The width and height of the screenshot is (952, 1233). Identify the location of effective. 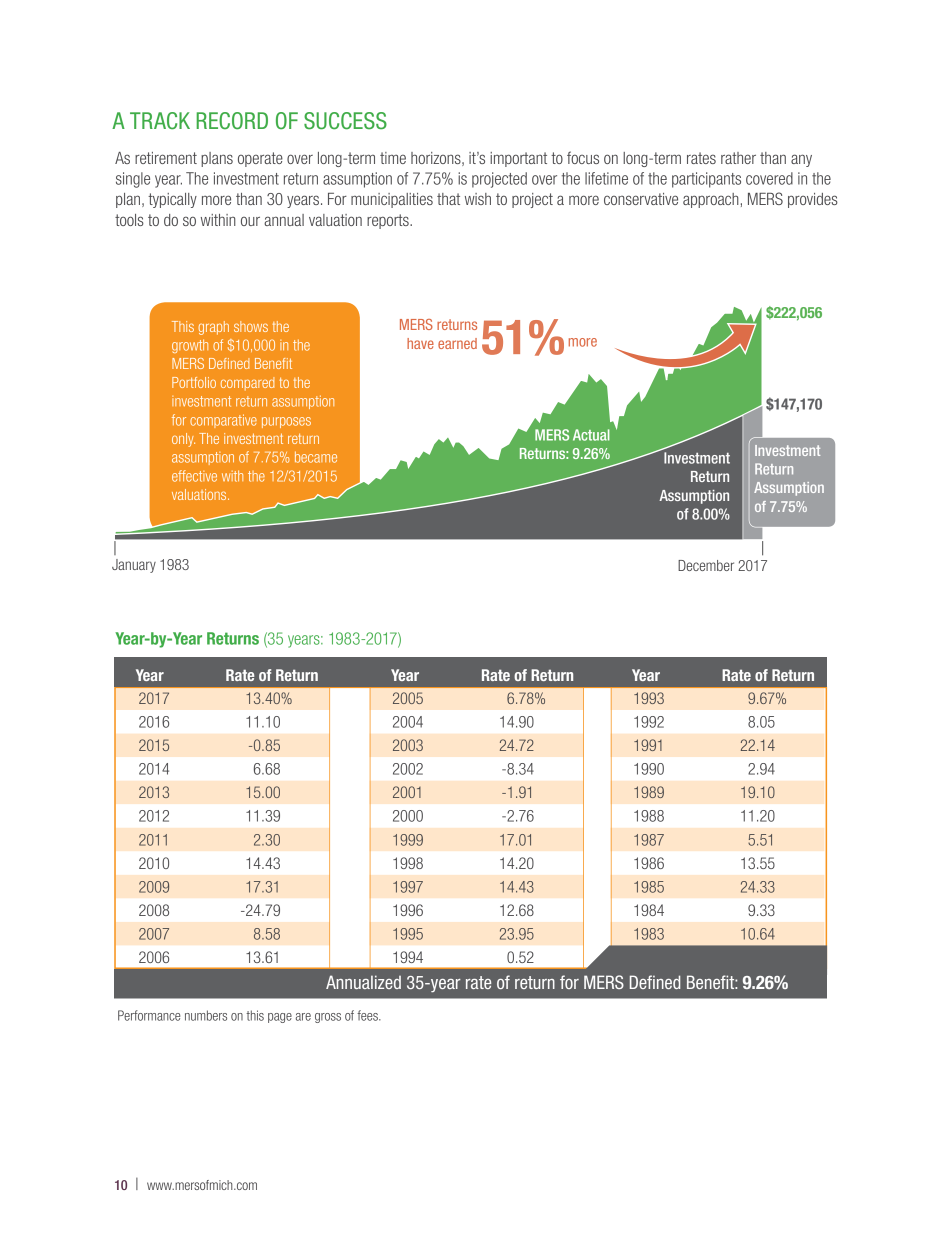
(194, 476).
